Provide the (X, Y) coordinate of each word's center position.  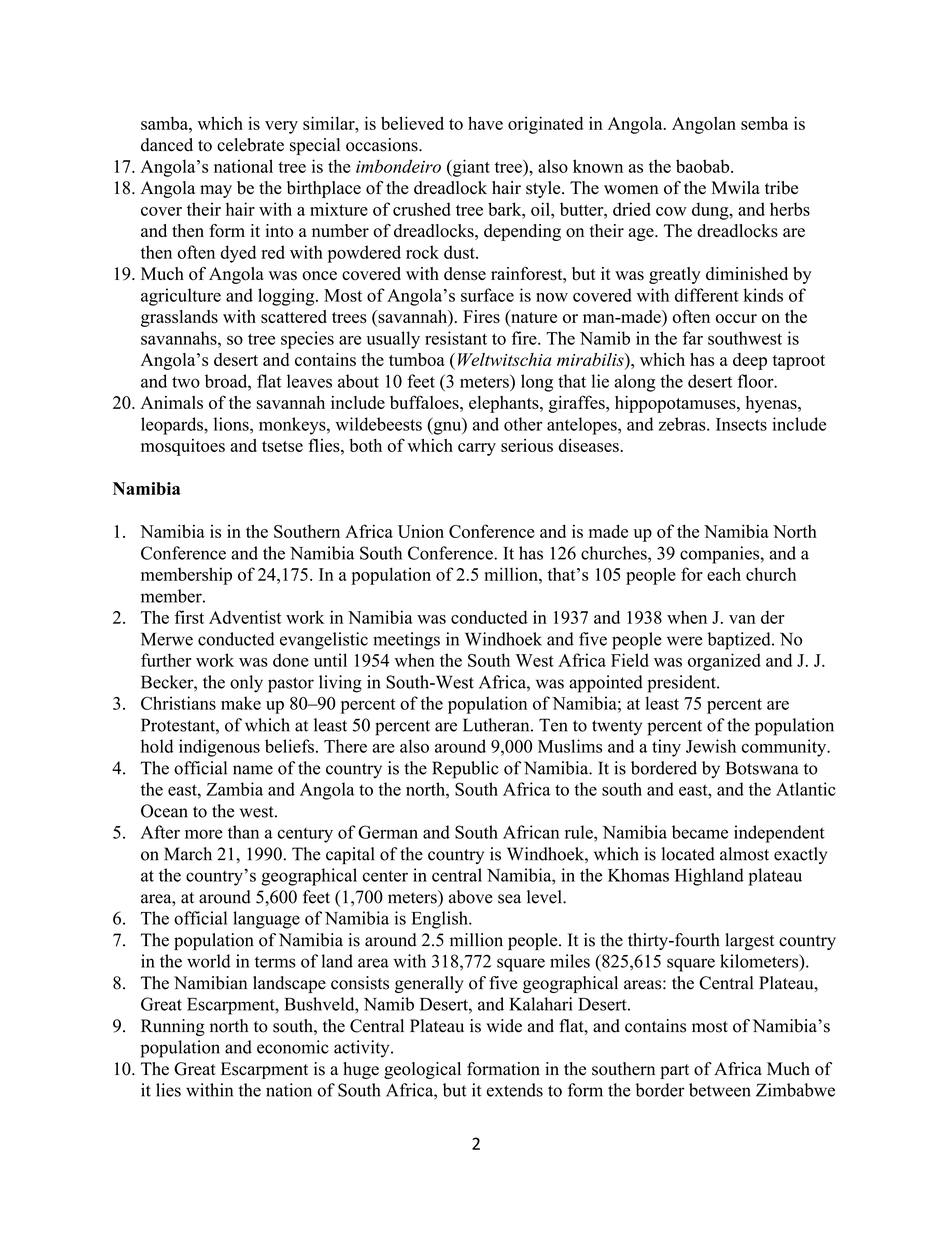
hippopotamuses (676, 404)
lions (232, 424)
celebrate (250, 145)
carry (477, 449)
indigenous (219, 748)
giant (470, 168)
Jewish (711, 746)
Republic (465, 770)
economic (293, 1047)
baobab (704, 166)
